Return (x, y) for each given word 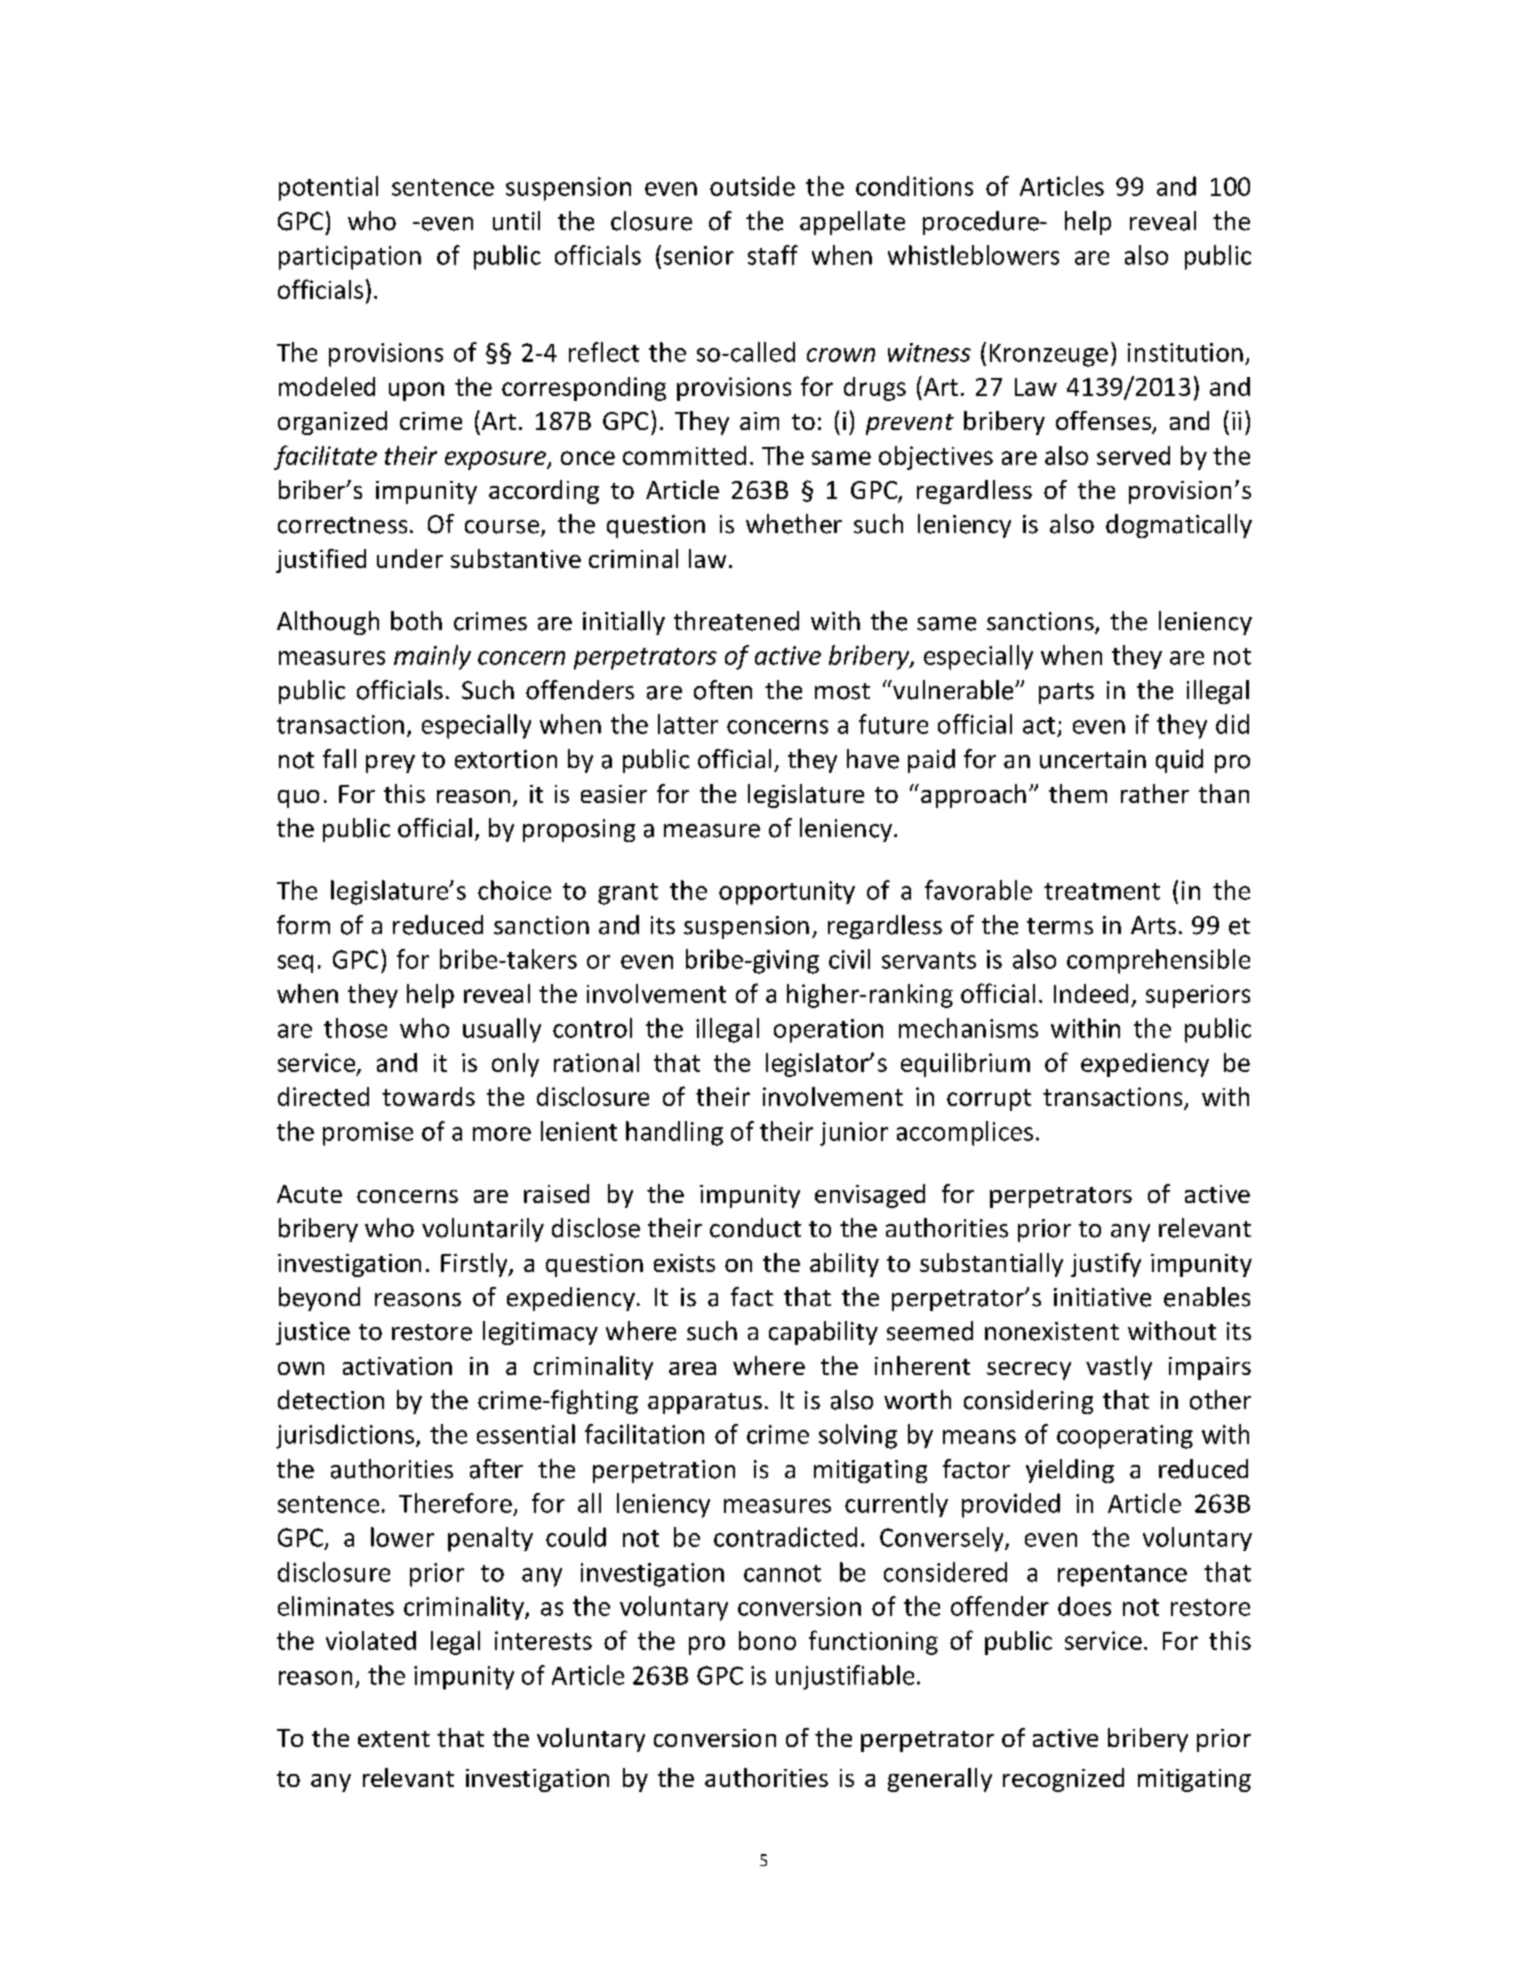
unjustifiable (845, 1677)
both (416, 621)
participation (350, 258)
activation (397, 1366)
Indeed (1091, 993)
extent (394, 1739)
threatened (736, 621)
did (1232, 724)
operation (828, 1031)
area (692, 1368)
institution (1185, 352)
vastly (1119, 1368)
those (355, 1028)
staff (773, 255)
